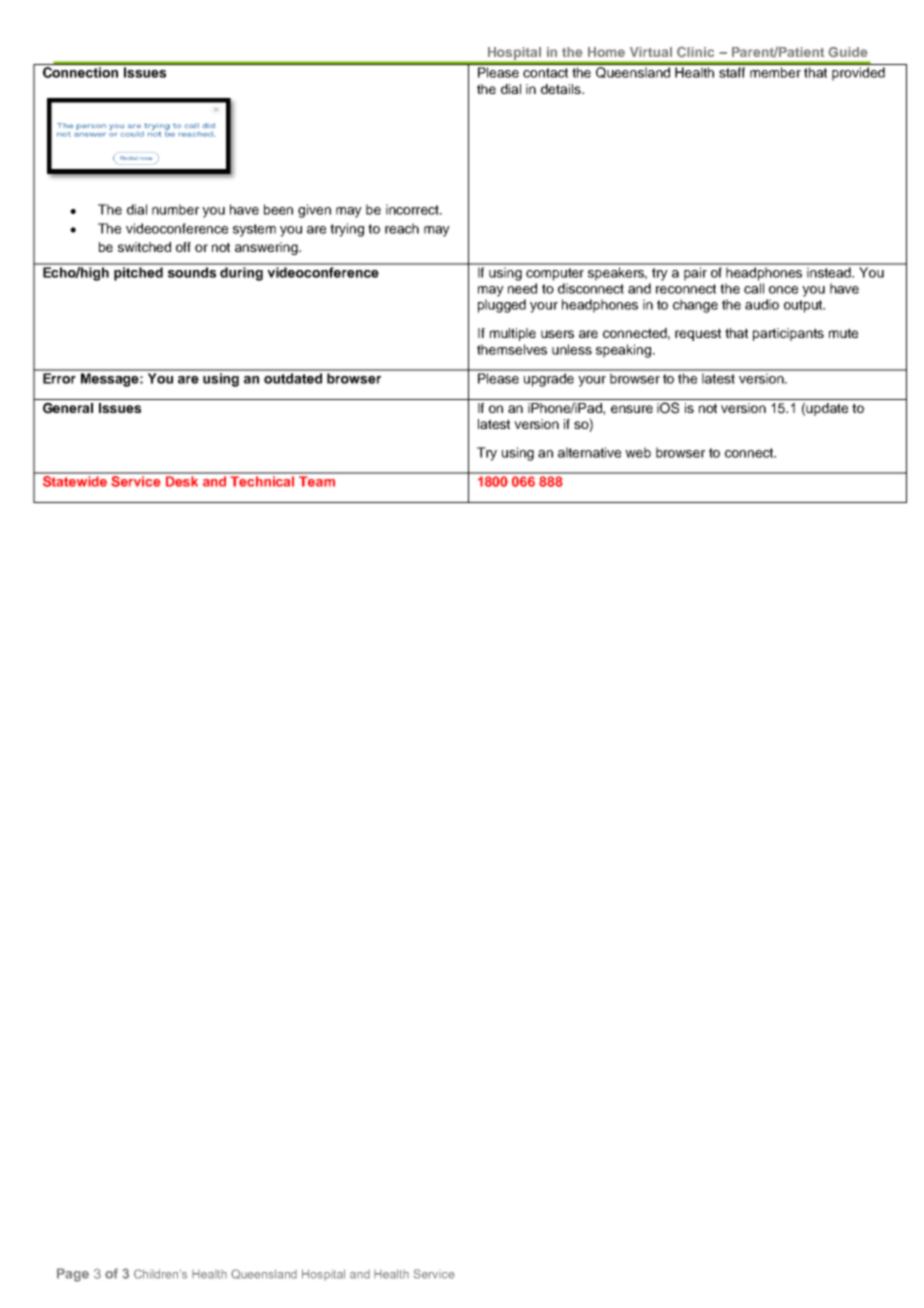 Image resolution: width=924 pixels, height=1308 pixels. Describe the element at coordinates (632, 409) in the page. I see `ensure` at that location.
